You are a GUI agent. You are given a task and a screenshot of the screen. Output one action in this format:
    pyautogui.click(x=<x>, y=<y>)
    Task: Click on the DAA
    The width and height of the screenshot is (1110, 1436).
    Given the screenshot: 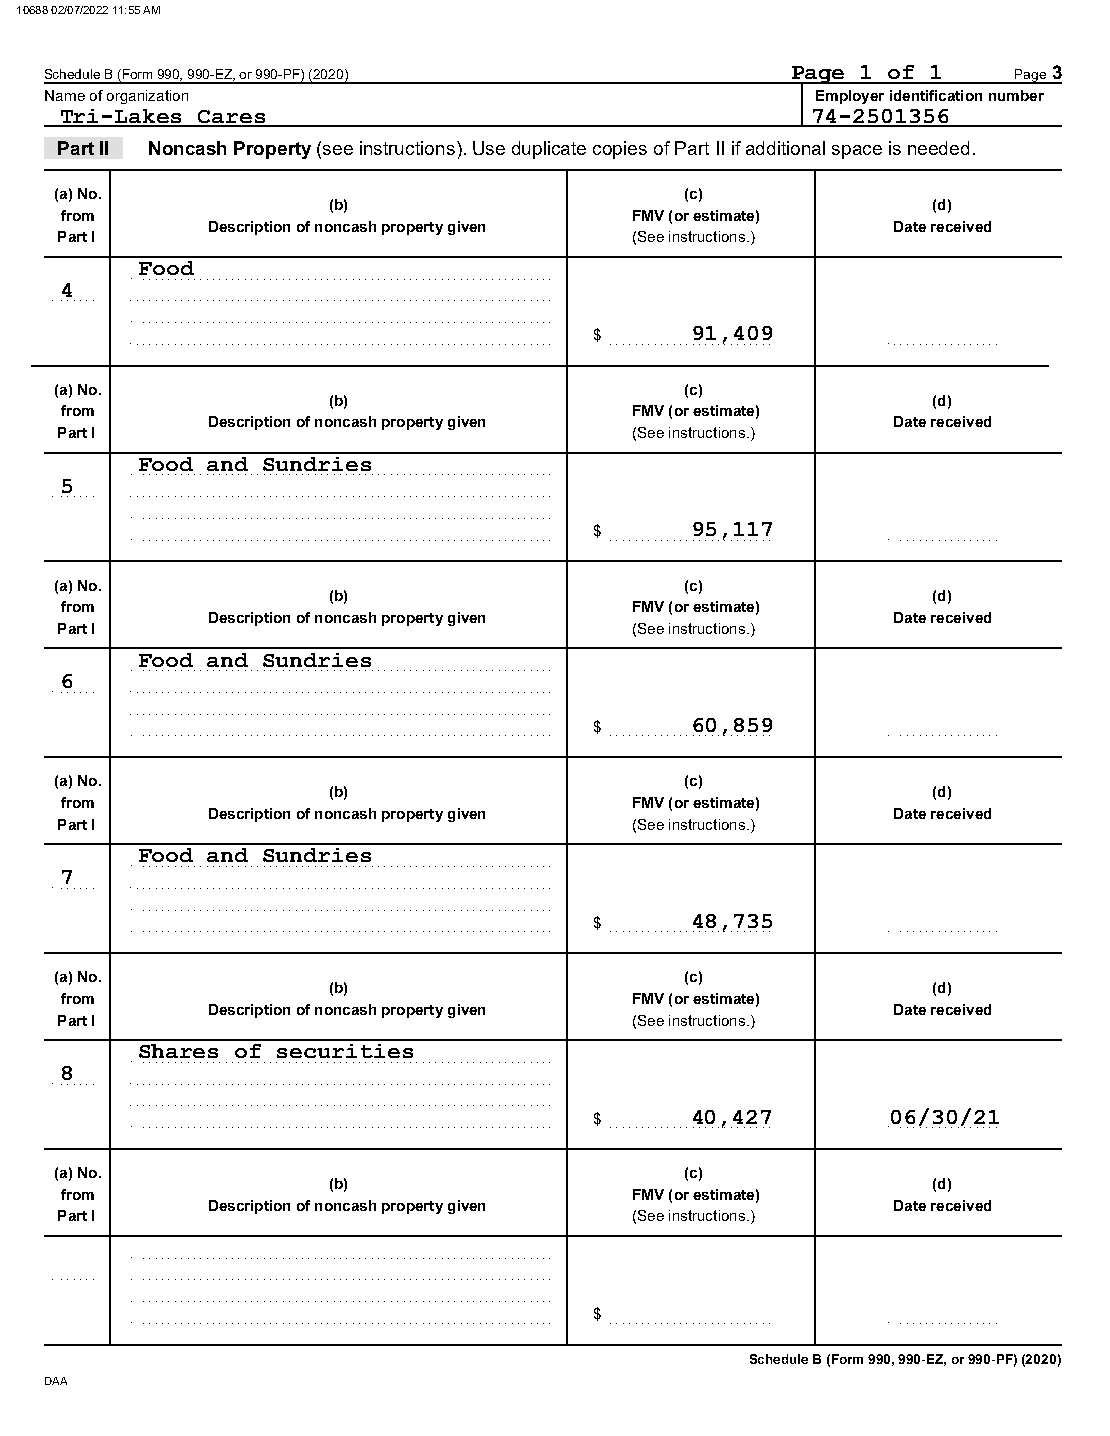 What is the action you would take?
    pyautogui.click(x=56, y=1381)
